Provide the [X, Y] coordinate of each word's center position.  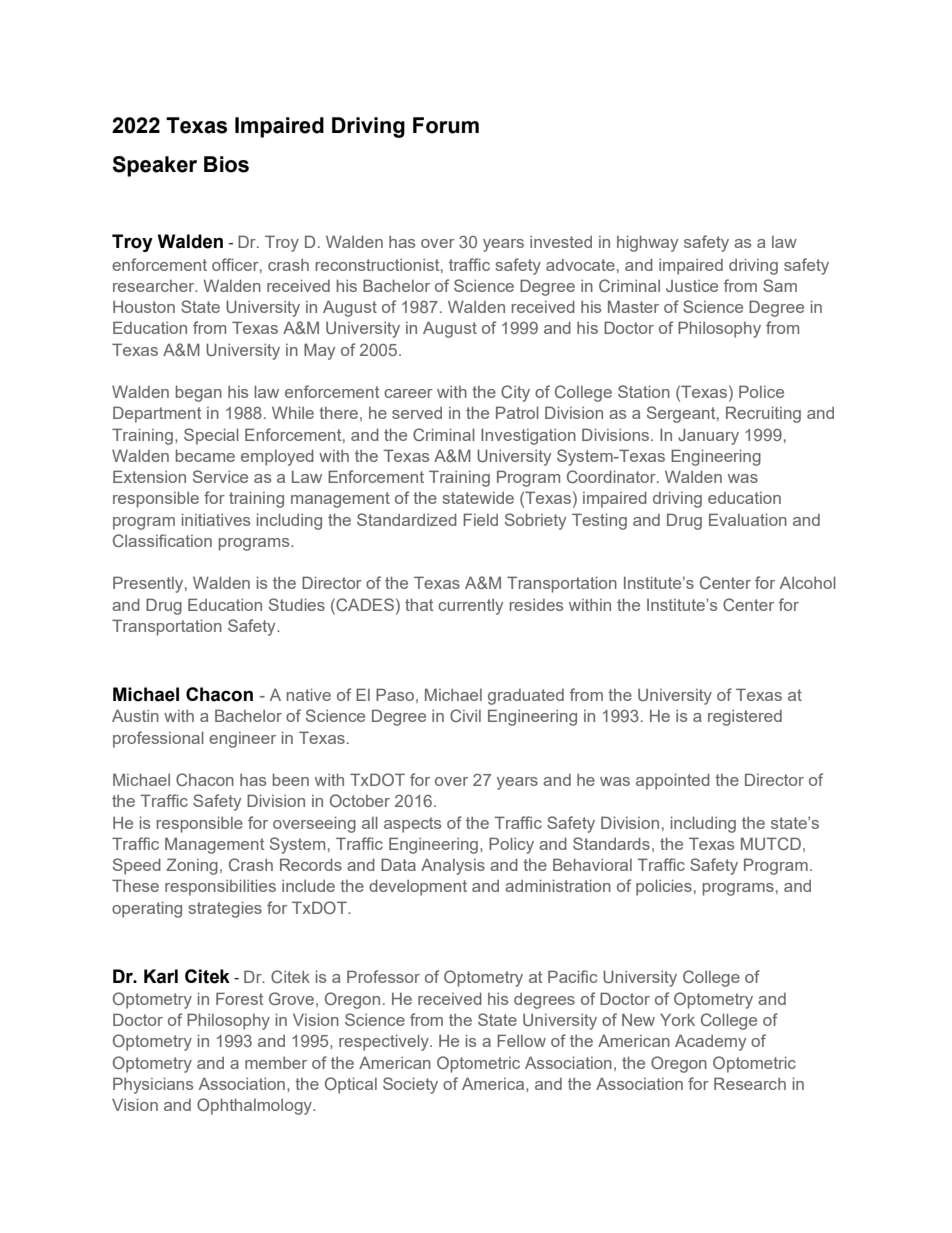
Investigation [528, 436]
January [708, 436]
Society [410, 1085]
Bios [226, 164]
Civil [465, 715]
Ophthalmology [255, 1106]
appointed [673, 781]
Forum [446, 125]
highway [647, 243]
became [205, 455]
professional [158, 739]
